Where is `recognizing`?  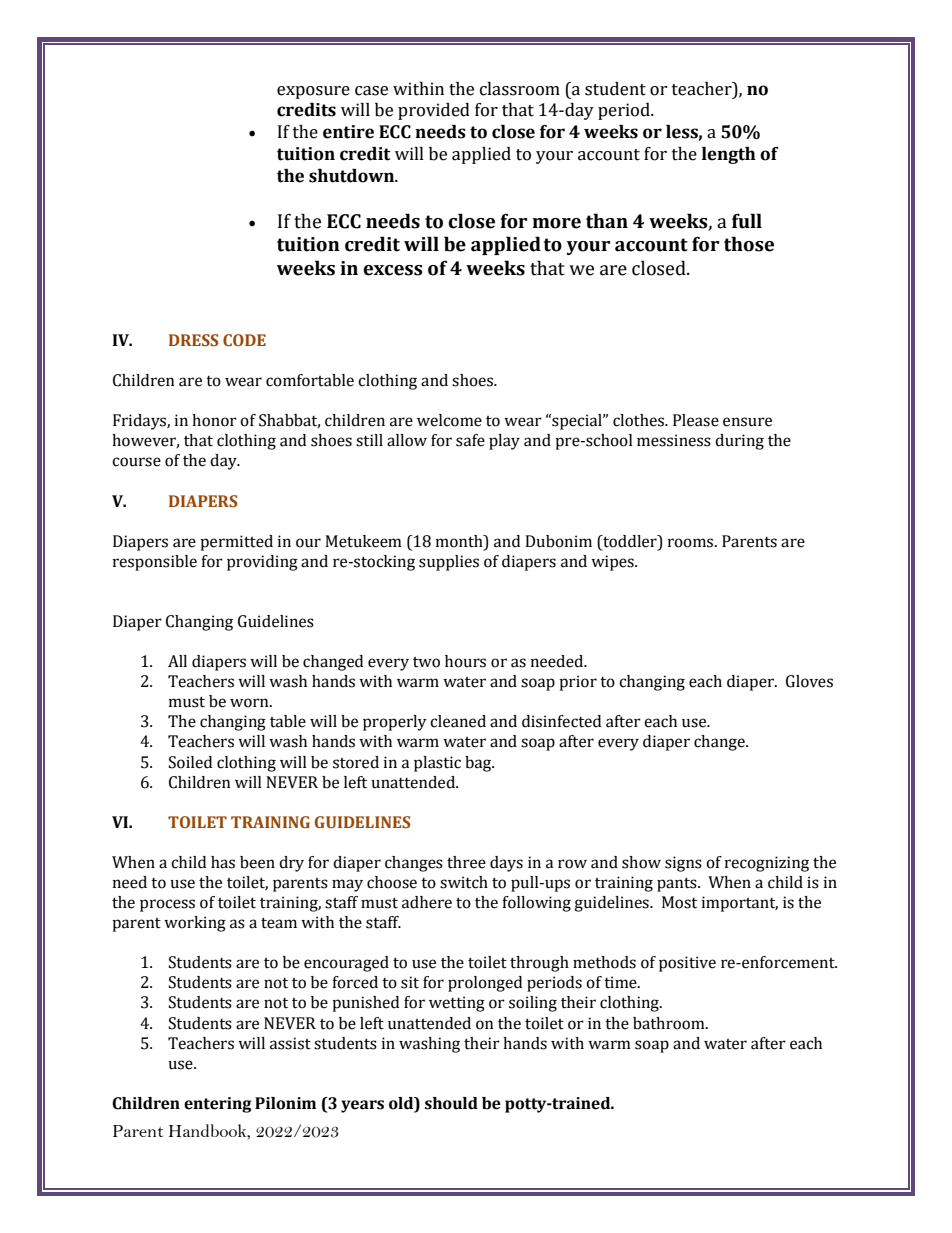 recognizing is located at coordinates (767, 864).
